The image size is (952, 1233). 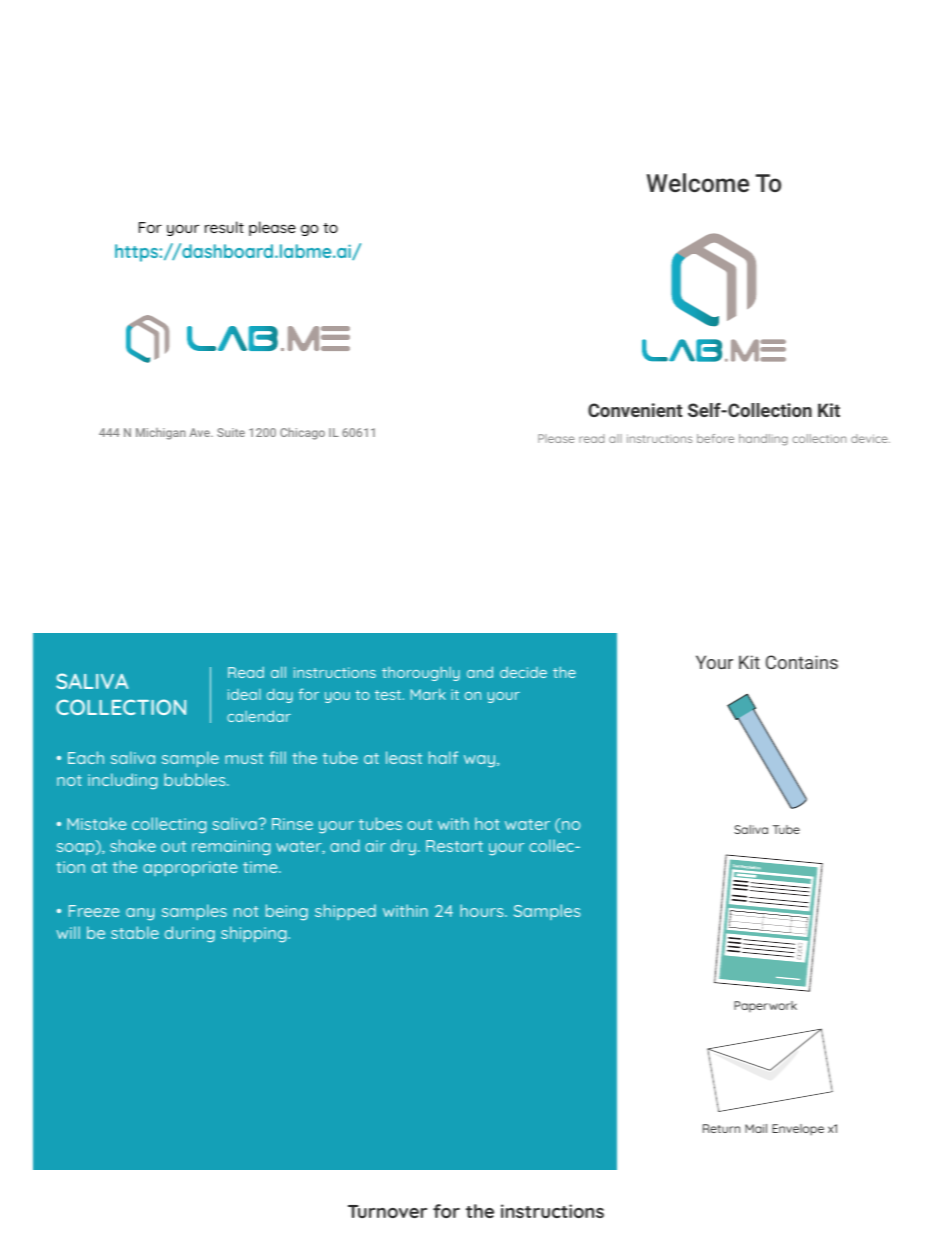 I want to click on result, so click(x=224, y=227).
